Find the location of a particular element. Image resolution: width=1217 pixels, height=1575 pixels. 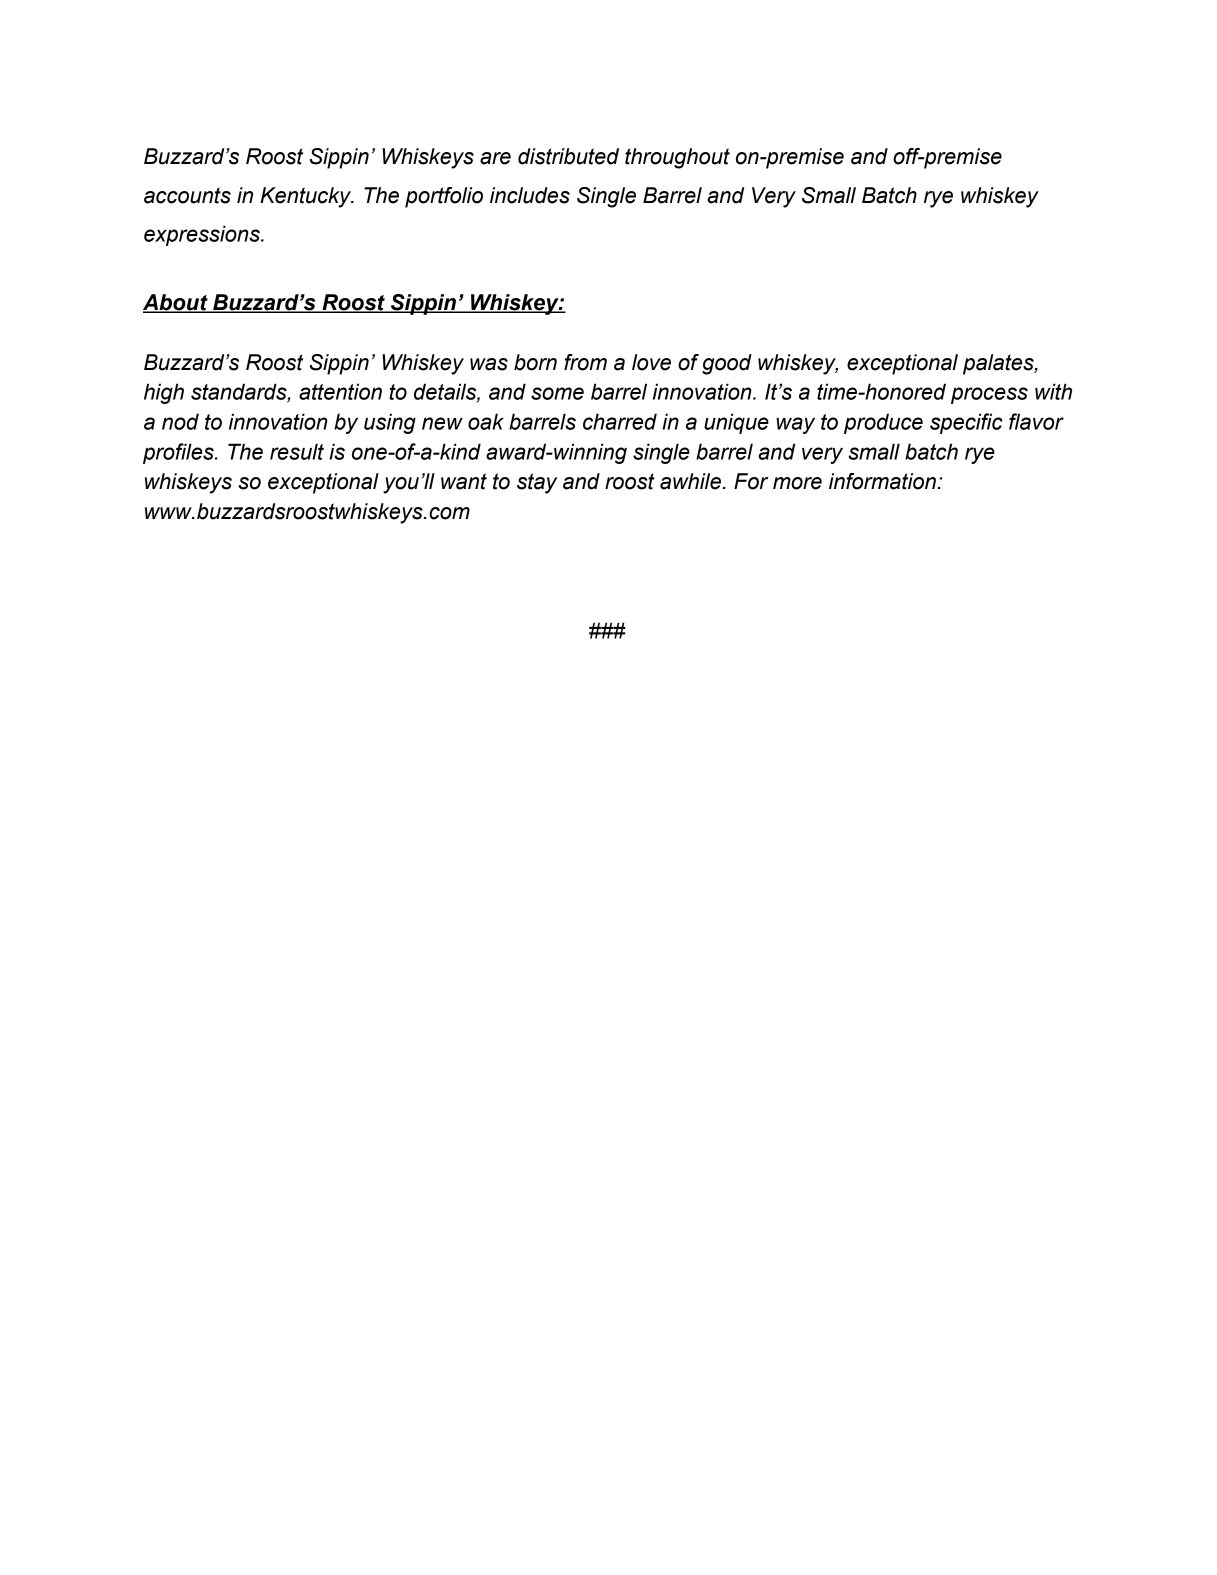

from is located at coordinates (585, 362).
